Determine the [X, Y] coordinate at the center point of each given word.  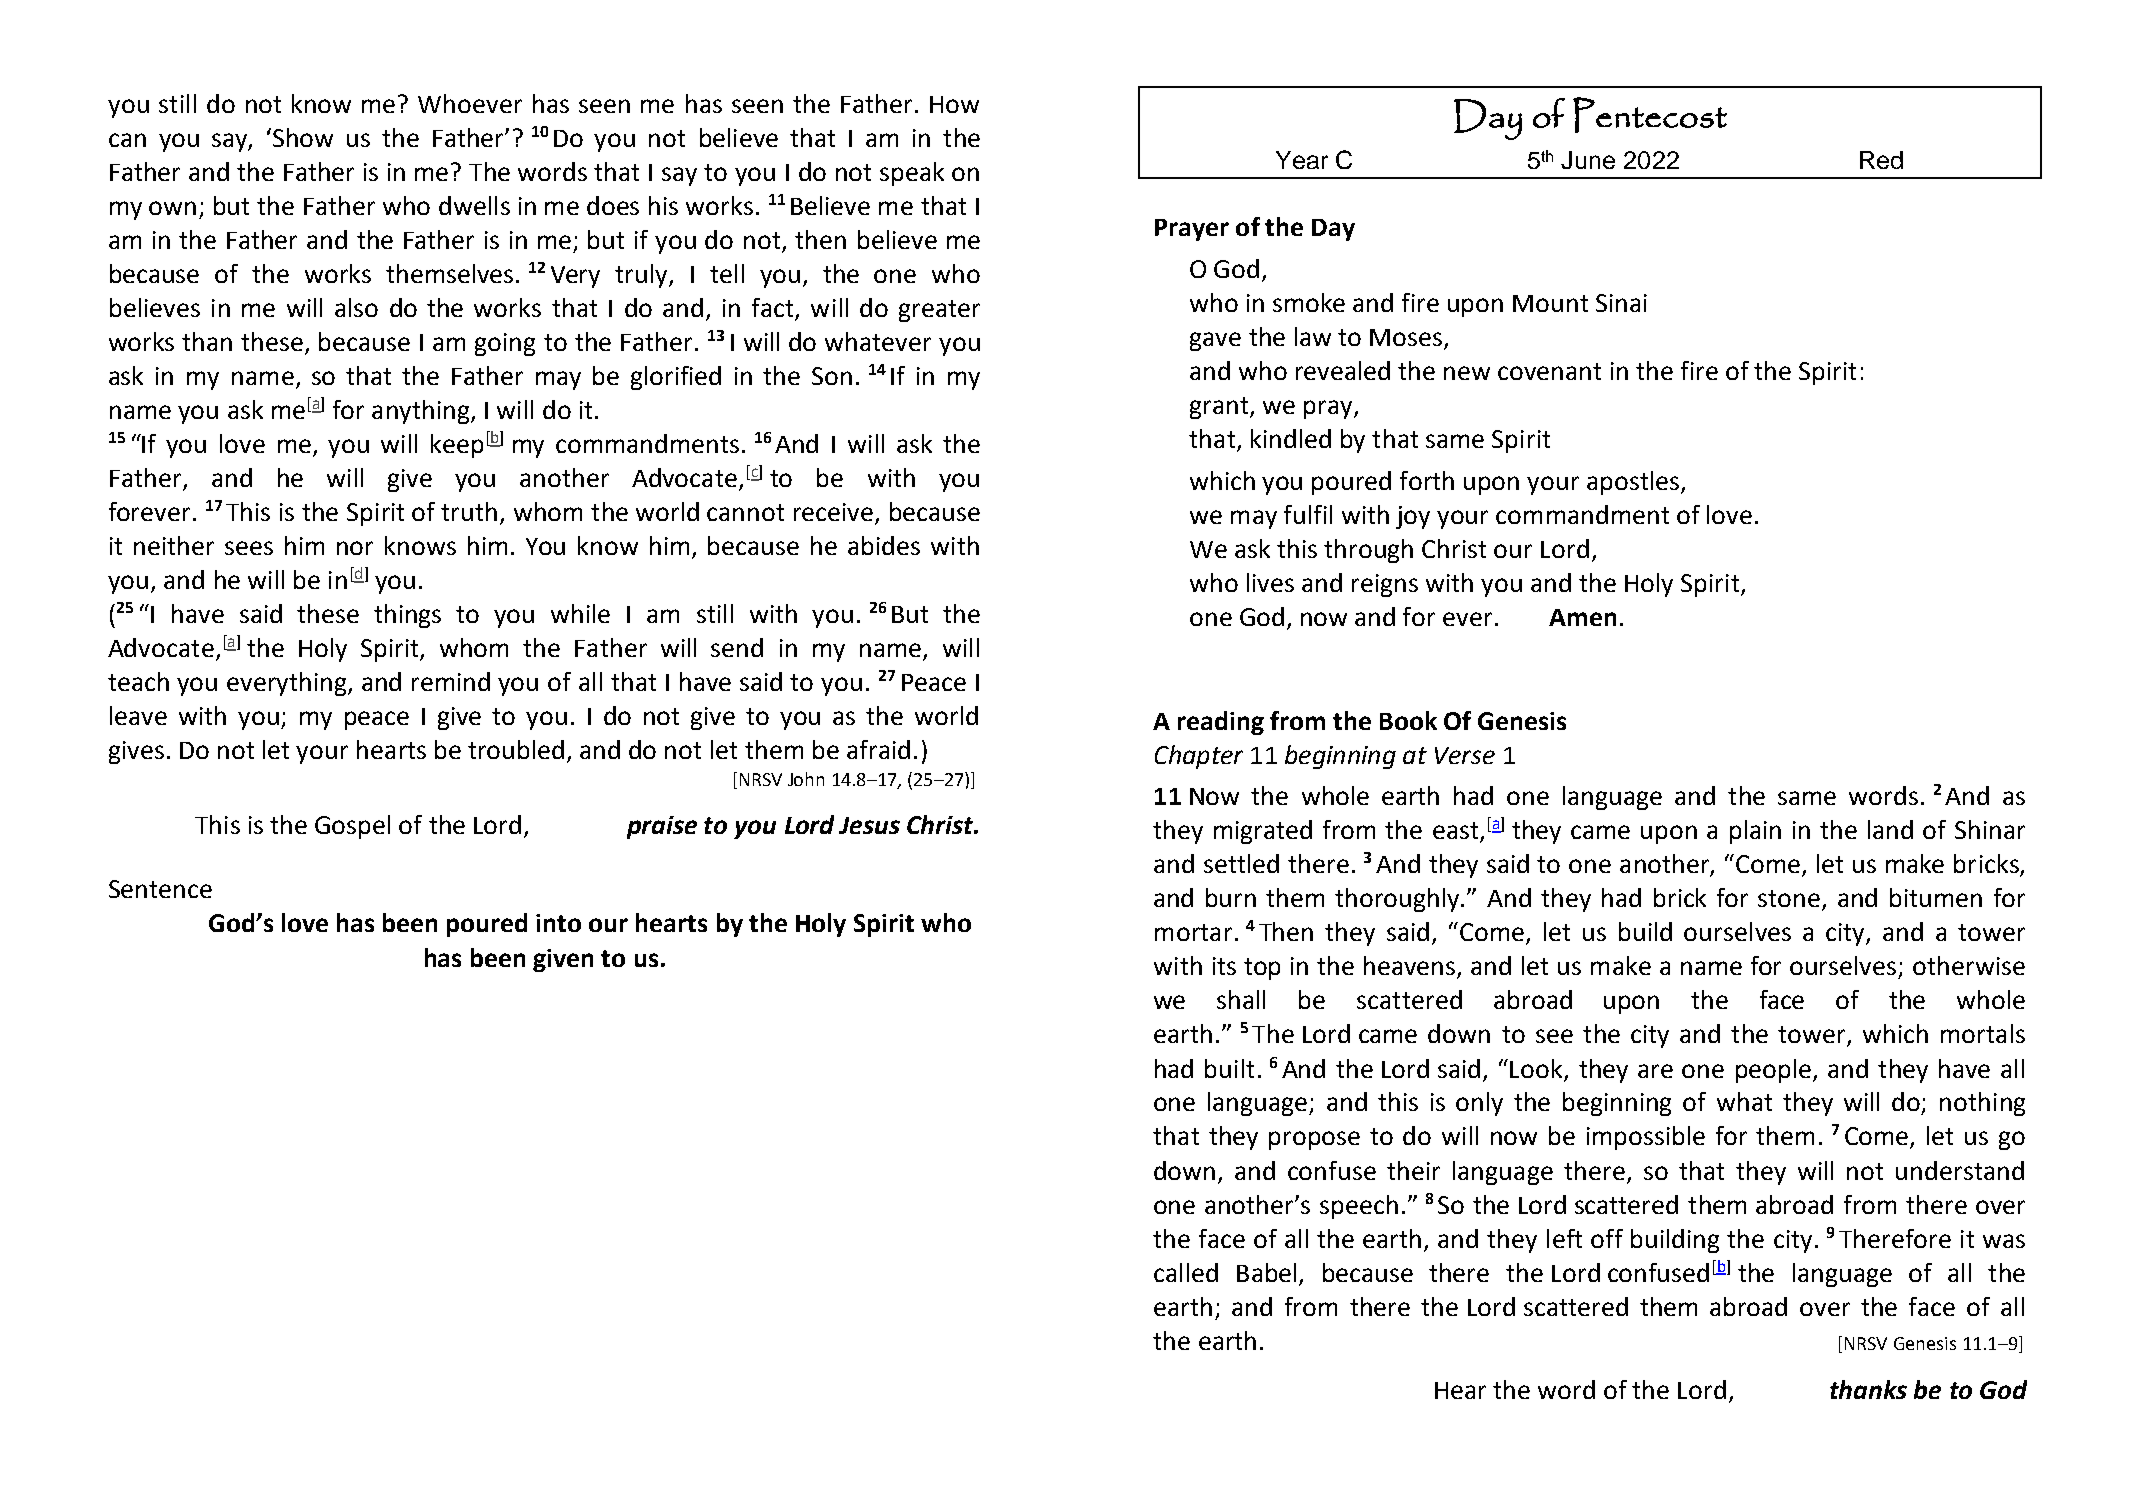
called [1186, 1272]
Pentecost [1650, 115]
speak [912, 174]
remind [451, 681]
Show [303, 137]
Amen [1582, 617]
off [1607, 1238]
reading [1221, 723]
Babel [1266, 1272]
